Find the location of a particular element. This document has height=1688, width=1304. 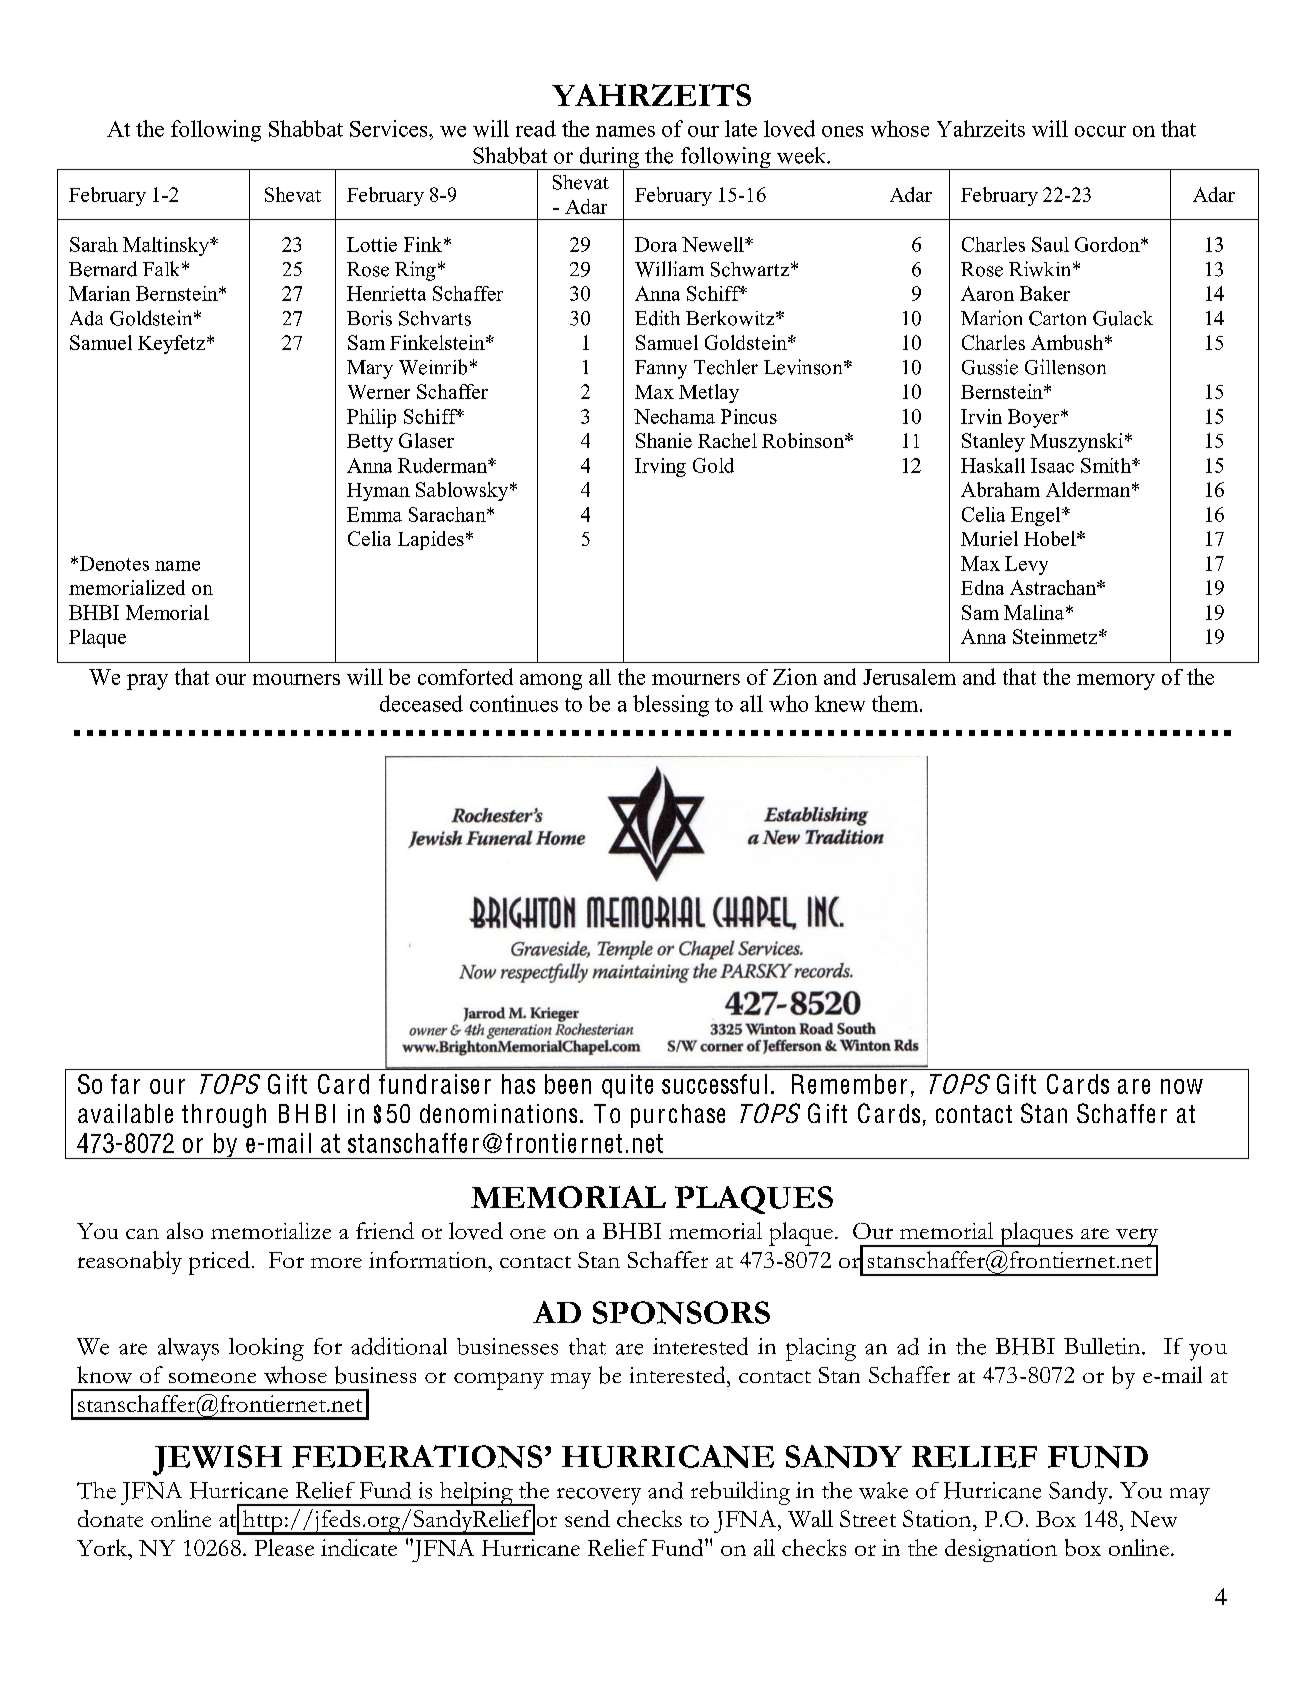

occur is located at coordinates (1100, 131).
